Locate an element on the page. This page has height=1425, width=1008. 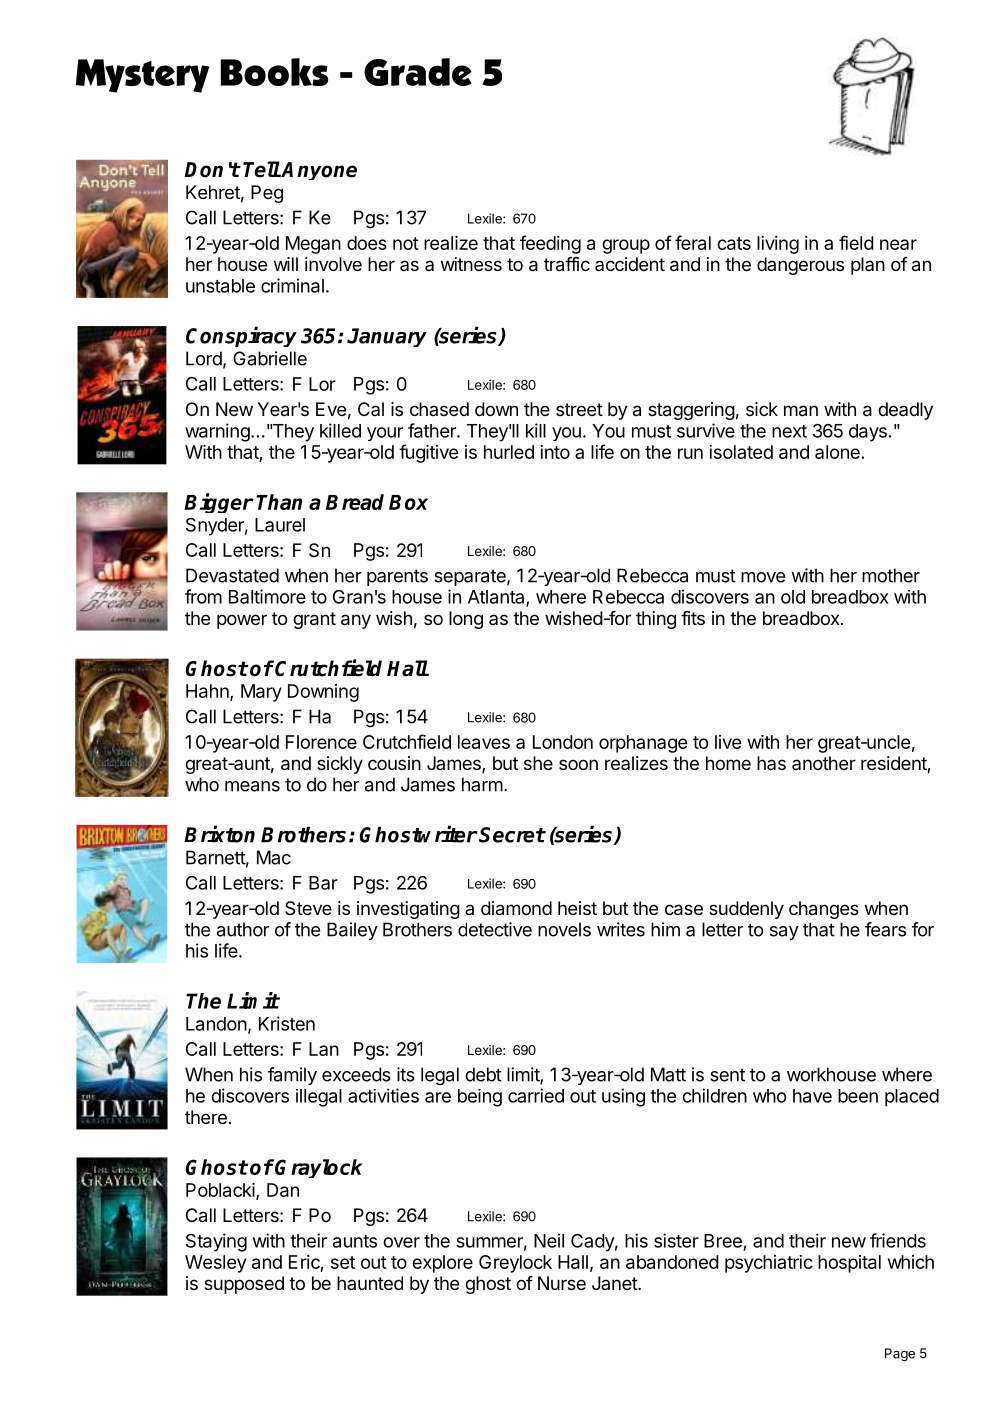
Mary is located at coordinates (261, 693).
